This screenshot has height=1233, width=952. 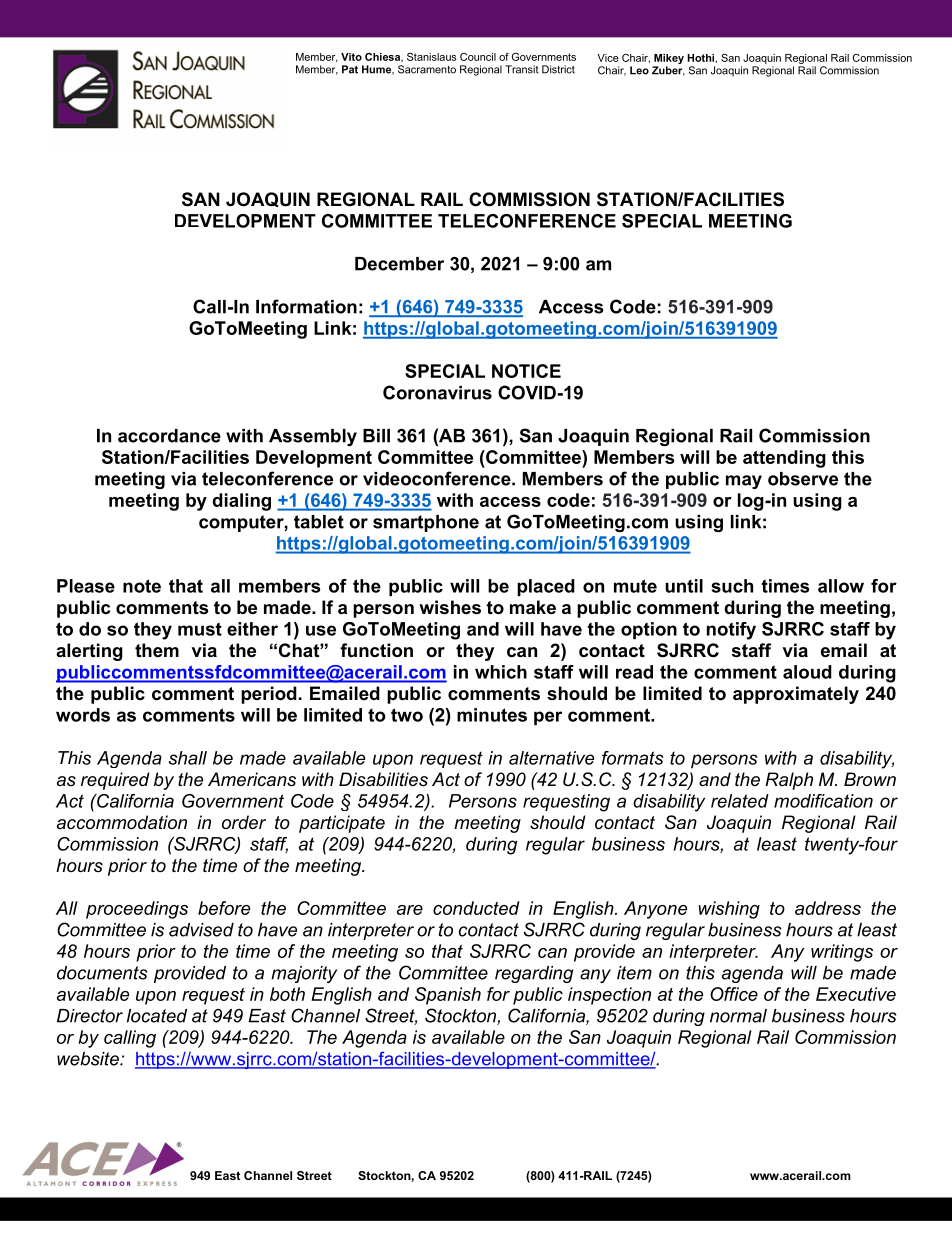 I want to click on note, so click(x=142, y=586).
